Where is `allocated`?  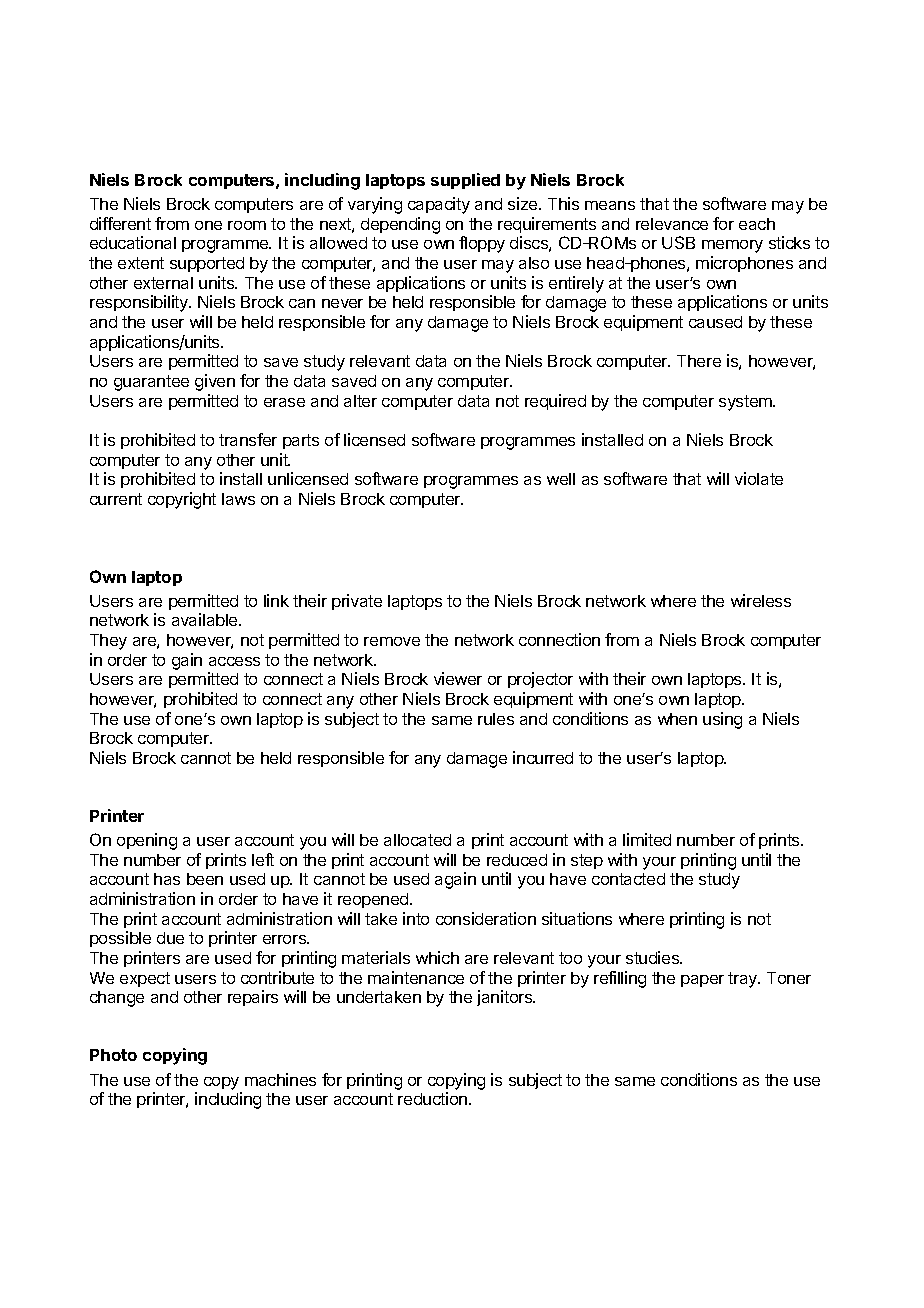 allocated is located at coordinates (417, 840).
